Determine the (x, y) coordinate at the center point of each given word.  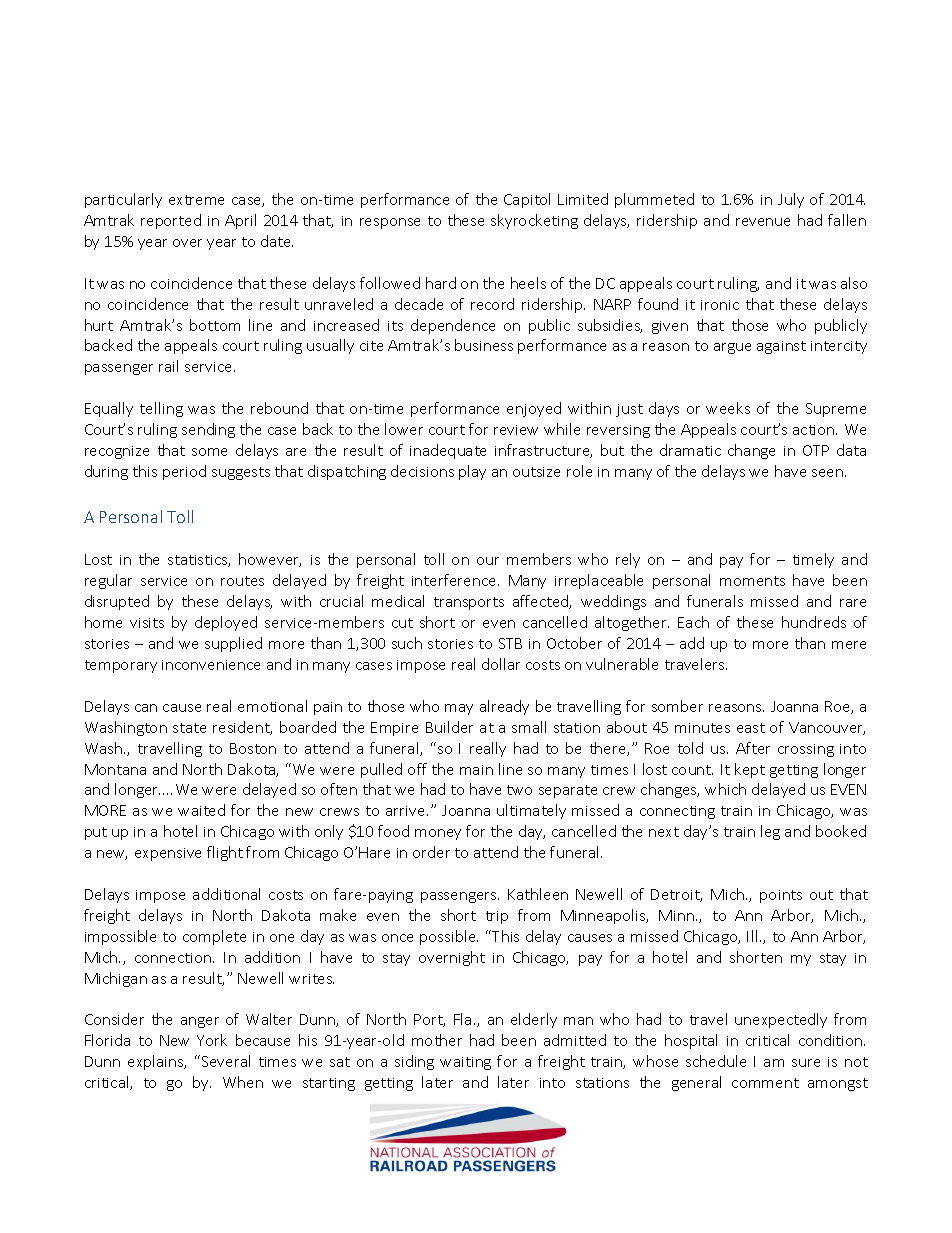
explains (157, 1062)
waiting (465, 1063)
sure (806, 1063)
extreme (196, 200)
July (791, 200)
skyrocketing (534, 221)
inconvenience (211, 665)
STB (510, 643)
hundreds (814, 622)
